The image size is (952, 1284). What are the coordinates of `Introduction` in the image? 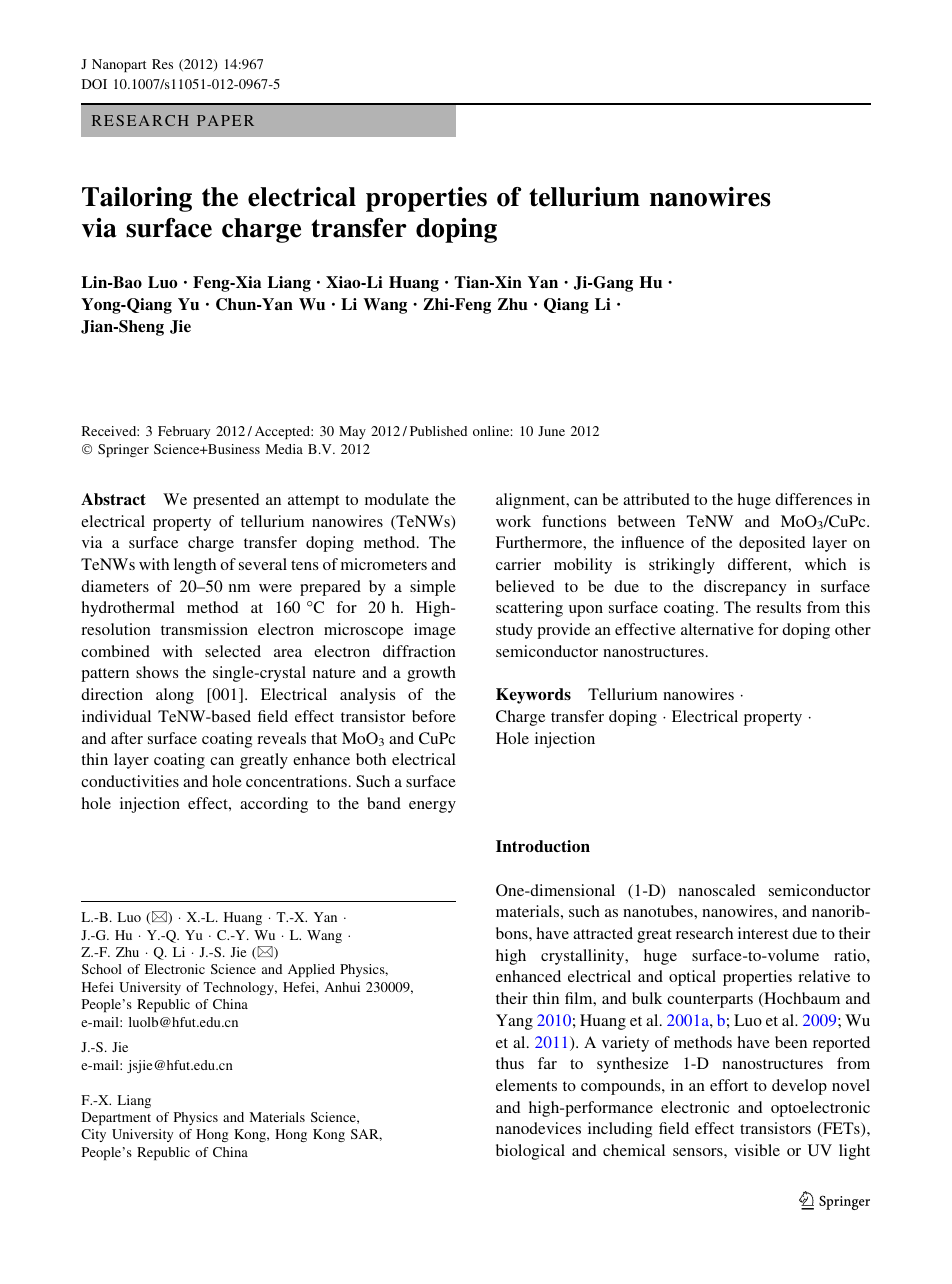 It's located at (543, 846).
